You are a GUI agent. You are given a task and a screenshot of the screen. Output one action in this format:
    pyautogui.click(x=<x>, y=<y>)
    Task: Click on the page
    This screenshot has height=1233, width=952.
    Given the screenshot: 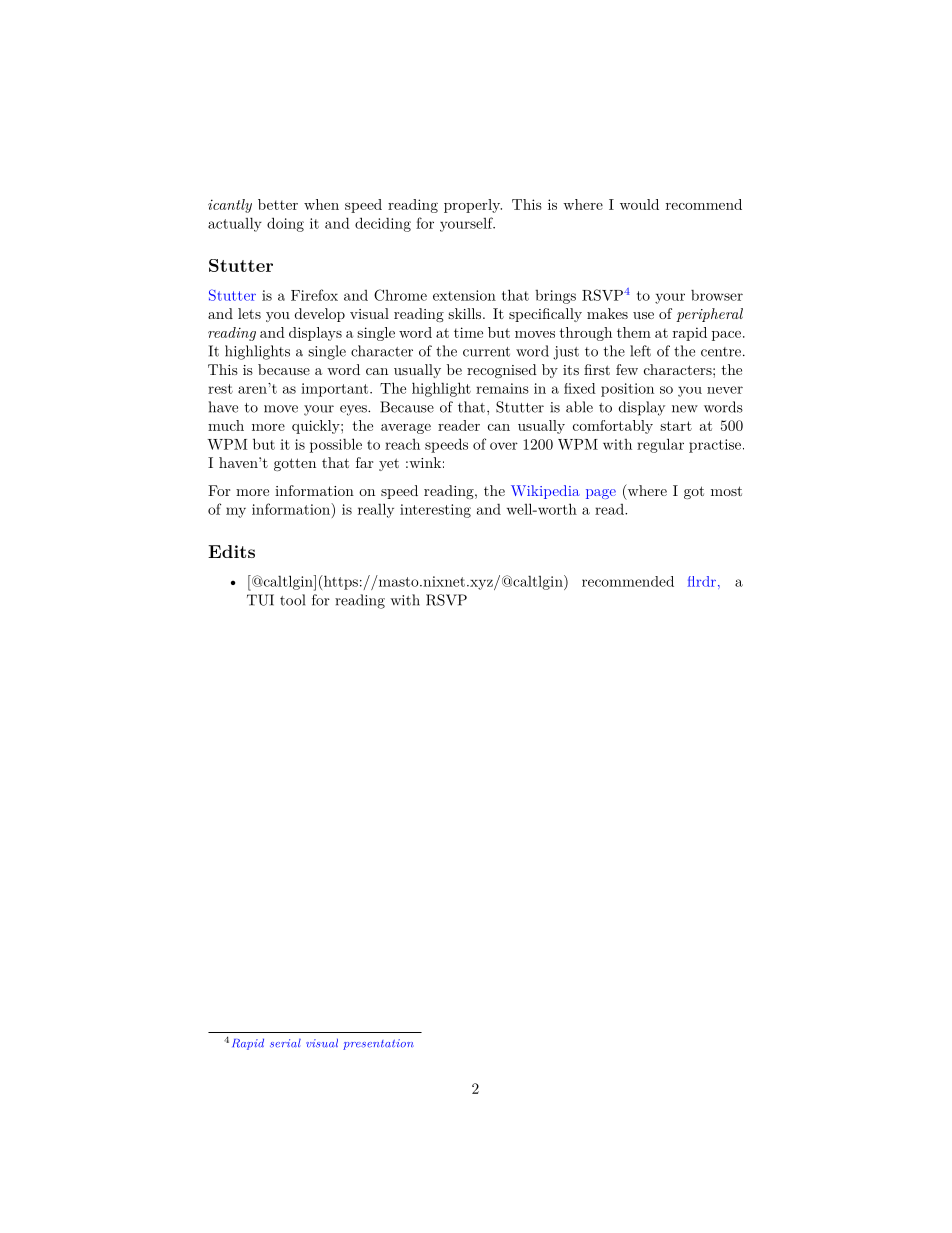 What is the action you would take?
    pyautogui.click(x=601, y=494)
